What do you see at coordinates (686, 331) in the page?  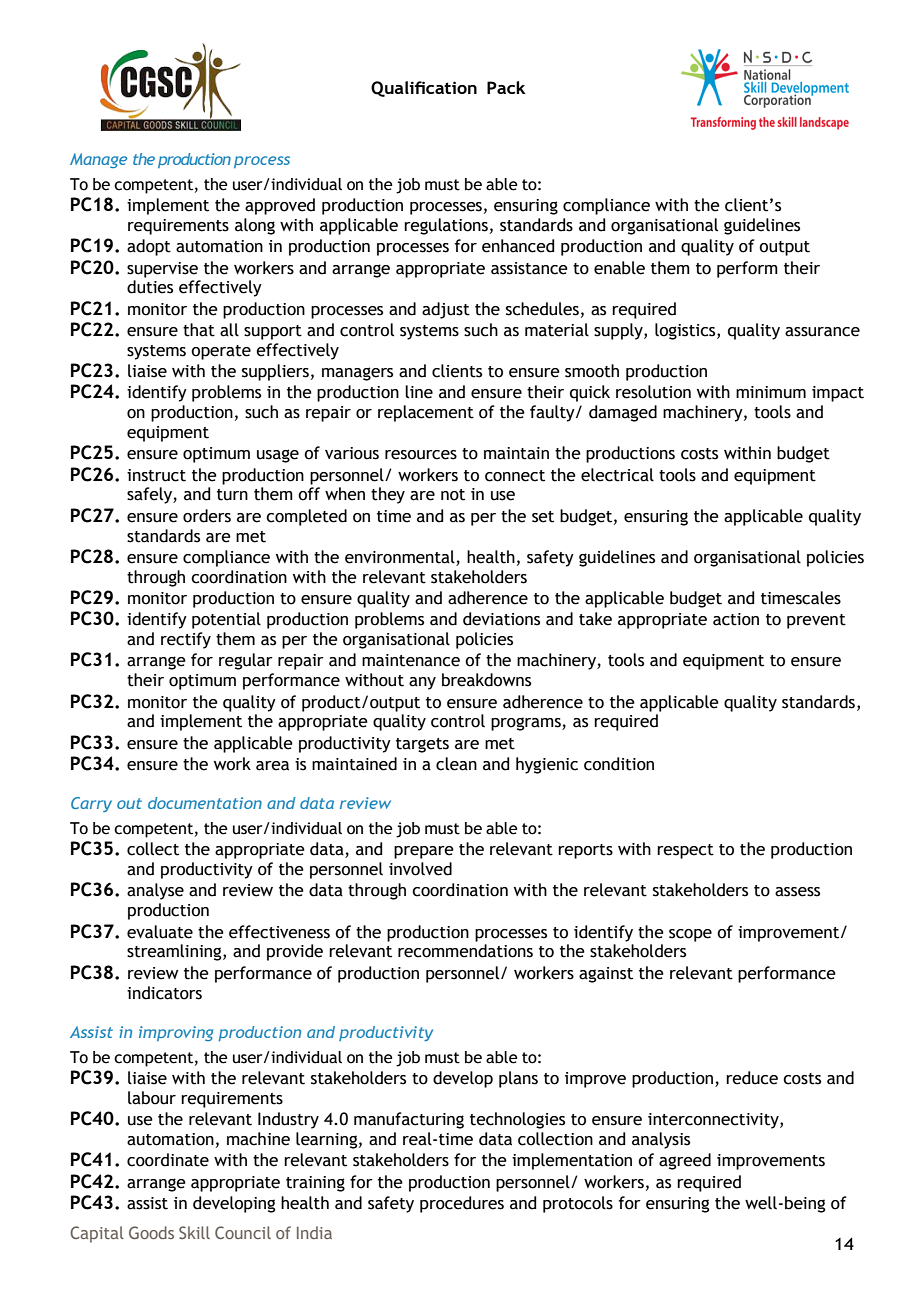 I see `logistics` at bounding box center [686, 331].
